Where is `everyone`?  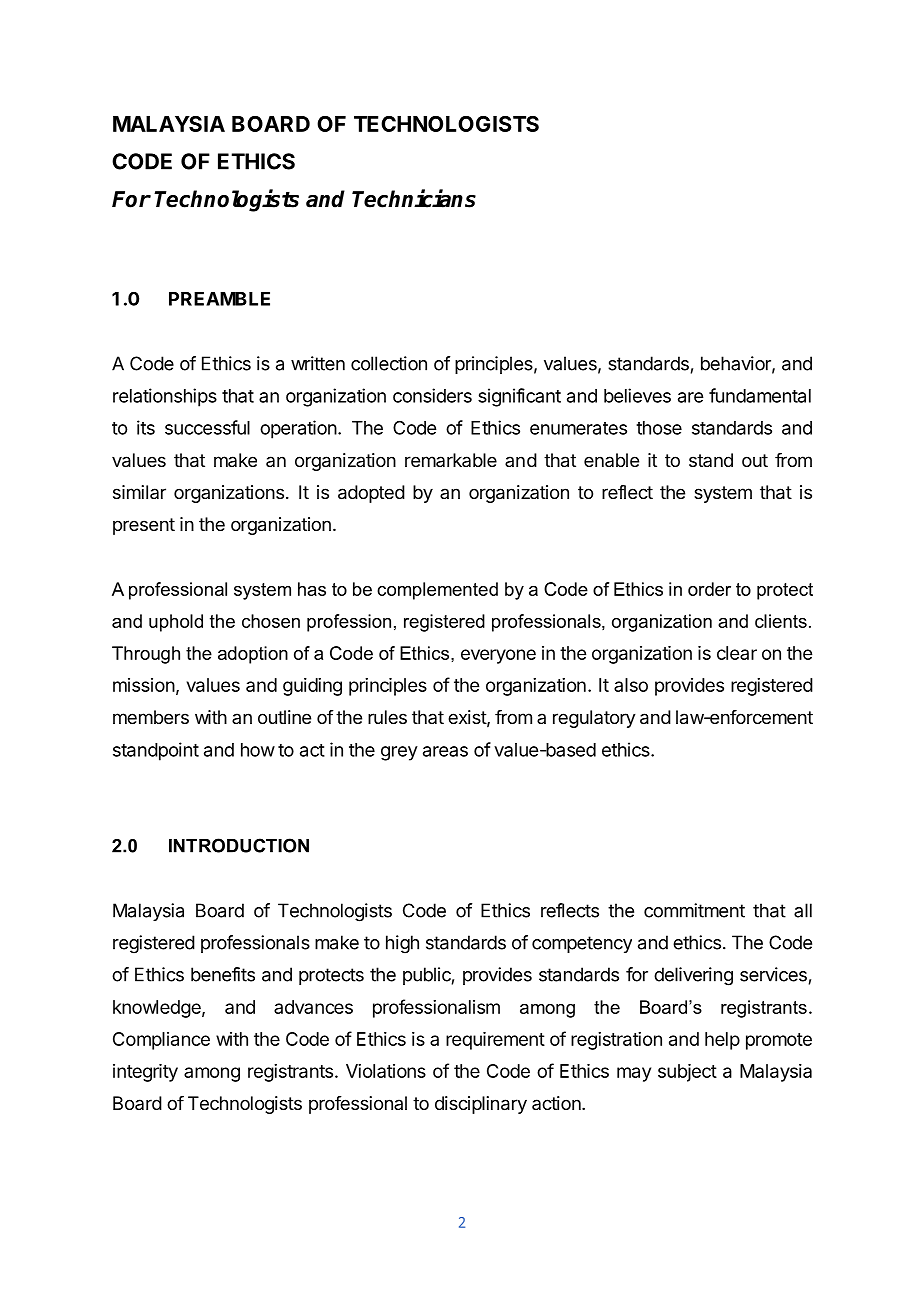 everyone is located at coordinates (498, 656).
